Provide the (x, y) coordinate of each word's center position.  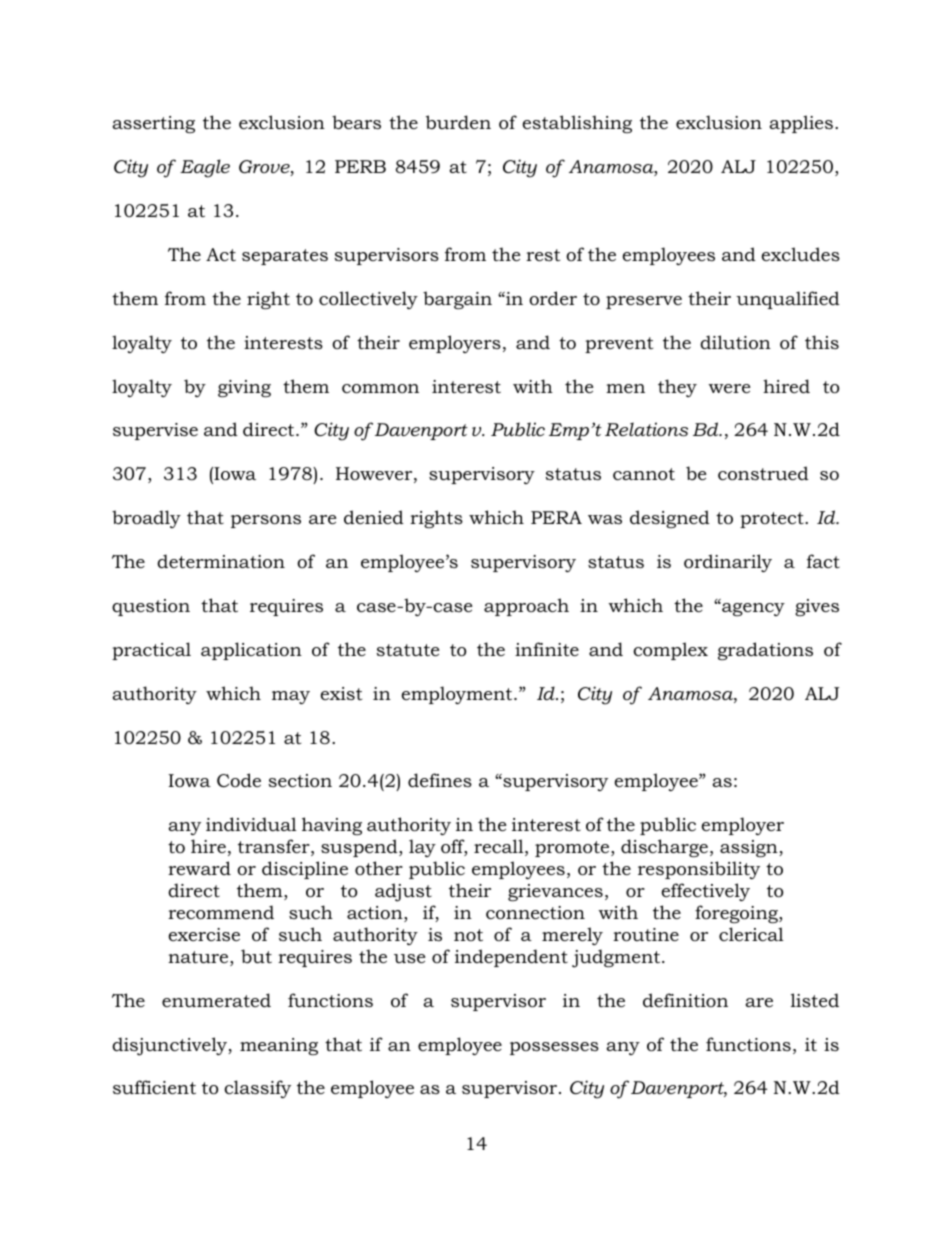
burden (458, 122)
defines (440, 780)
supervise (155, 431)
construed (763, 473)
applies (801, 124)
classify (257, 1089)
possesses (554, 1048)
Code (239, 780)
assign (750, 848)
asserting (153, 124)
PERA (556, 517)
